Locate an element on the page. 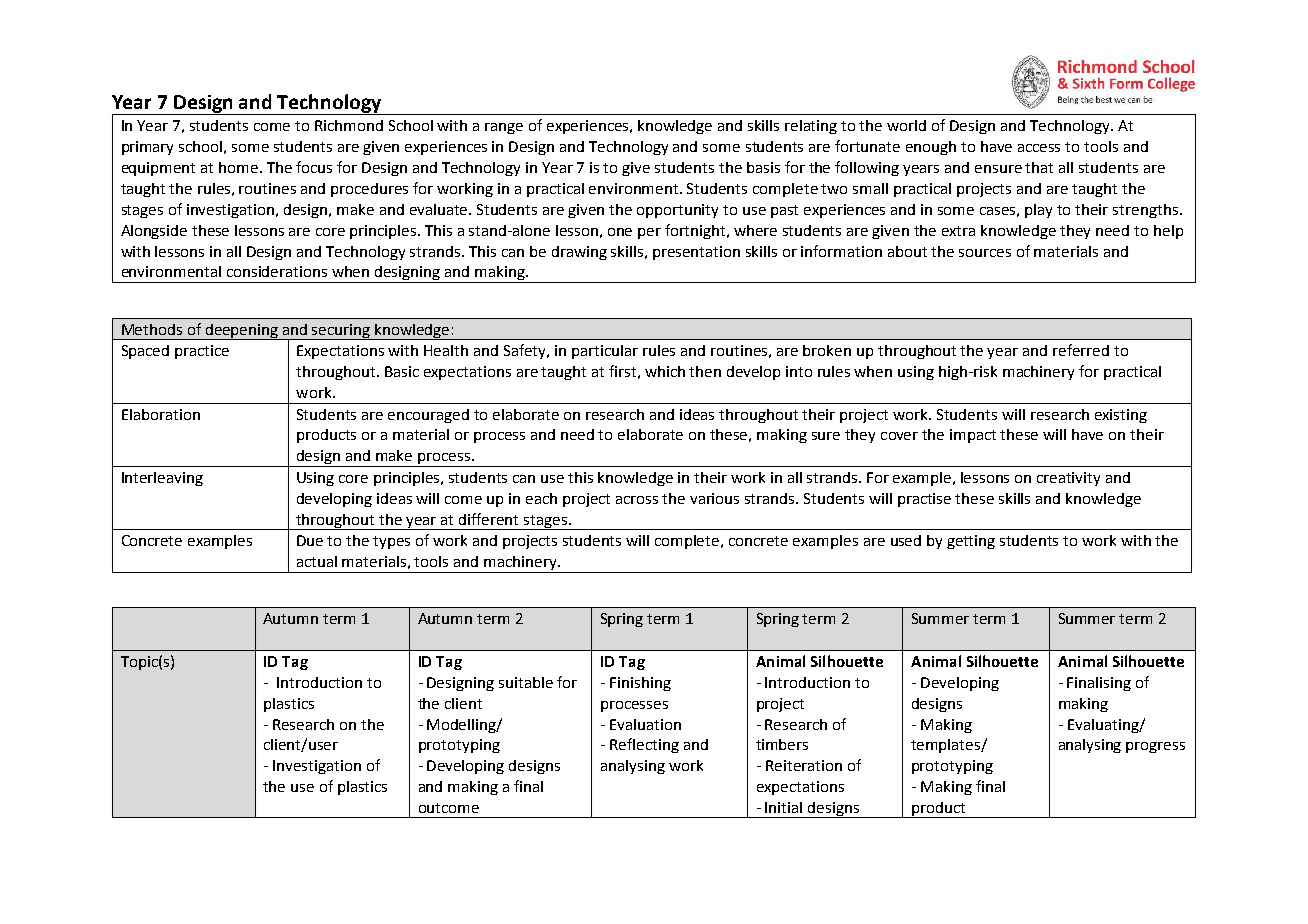  access is located at coordinates (1039, 148).
